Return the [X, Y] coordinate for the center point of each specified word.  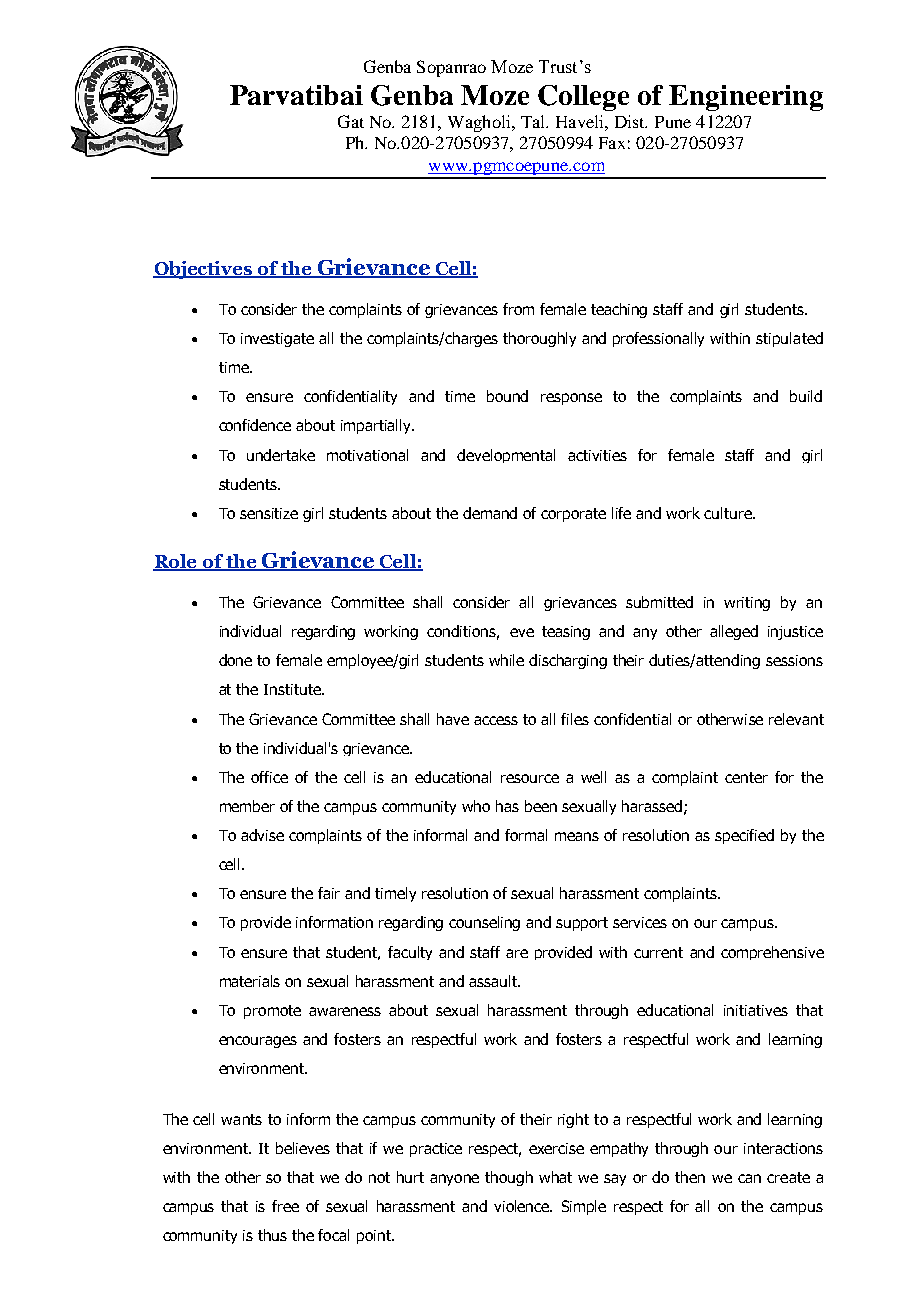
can [749, 1178]
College [583, 98]
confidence [255, 425]
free [285, 1206]
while [506, 660]
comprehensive [772, 953]
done [235, 660]
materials [250, 981]
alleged [734, 632]
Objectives [204, 270]
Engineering [746, 98]
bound [507, 396]
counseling [484, 923]
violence [523, 1206]
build [806, 396]
